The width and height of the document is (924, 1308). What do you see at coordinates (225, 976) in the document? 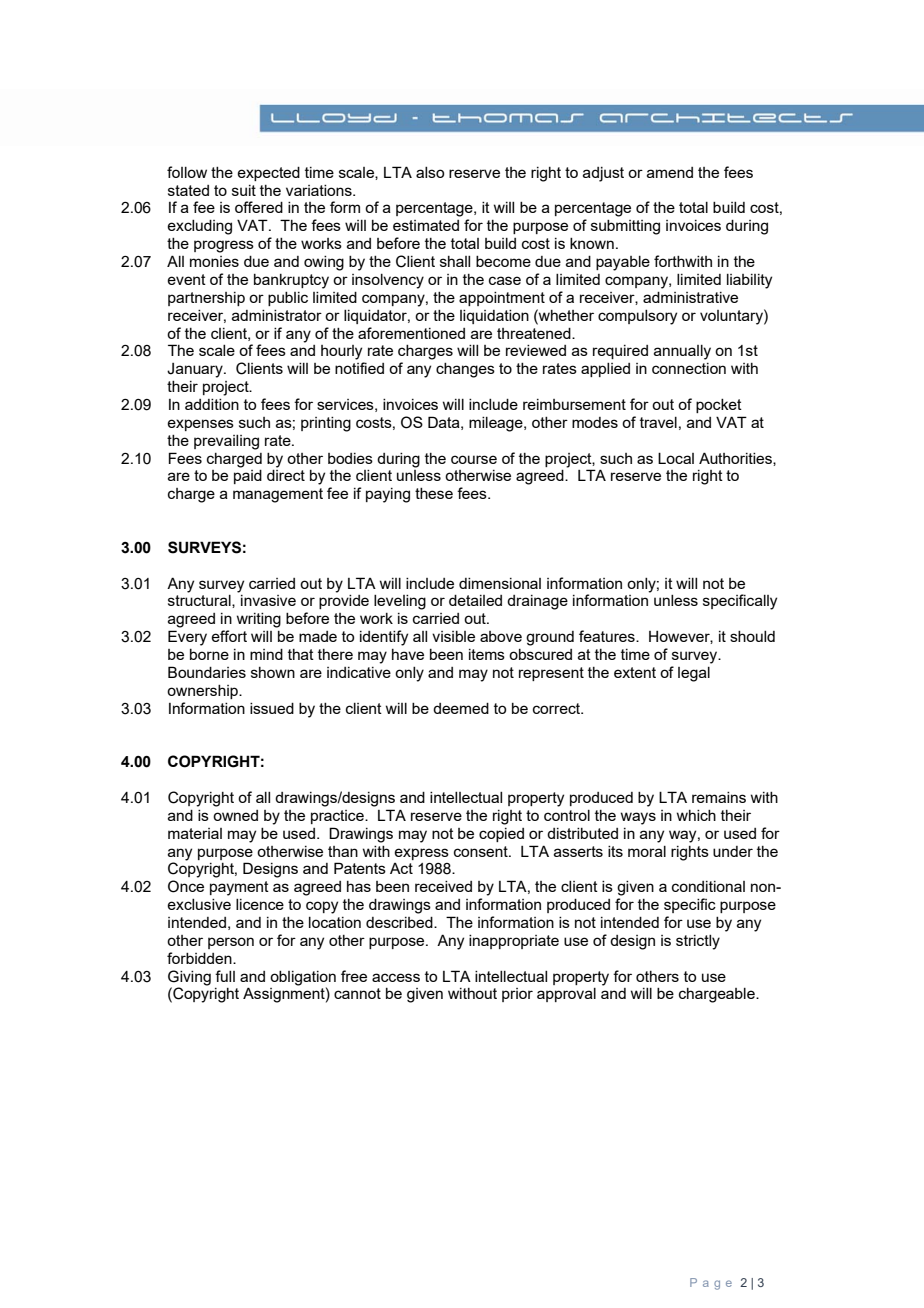
I see `full` at bounding box center [225, 976].
